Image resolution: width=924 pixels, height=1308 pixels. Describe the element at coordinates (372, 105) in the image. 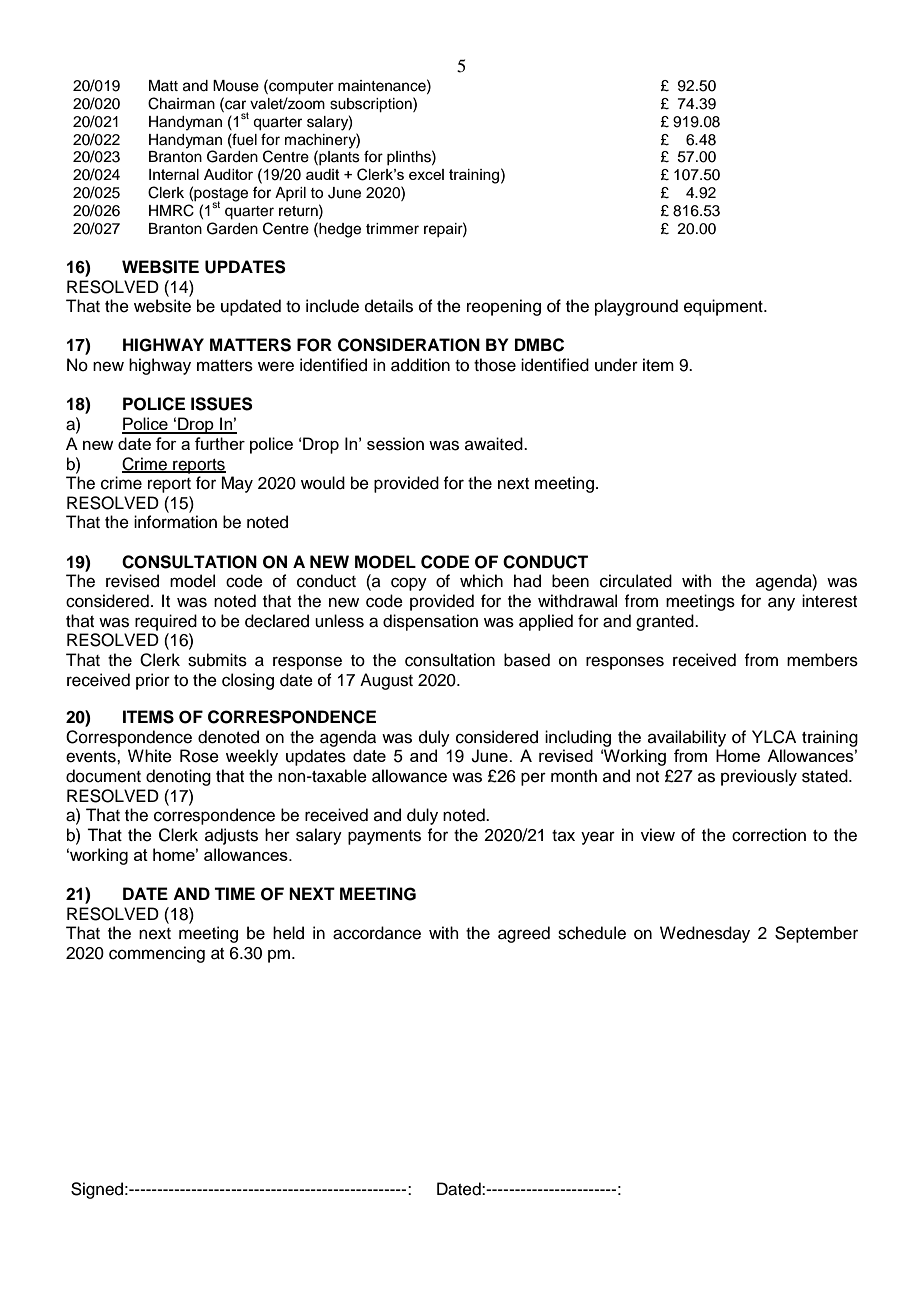

I see `subscription` at that location.
